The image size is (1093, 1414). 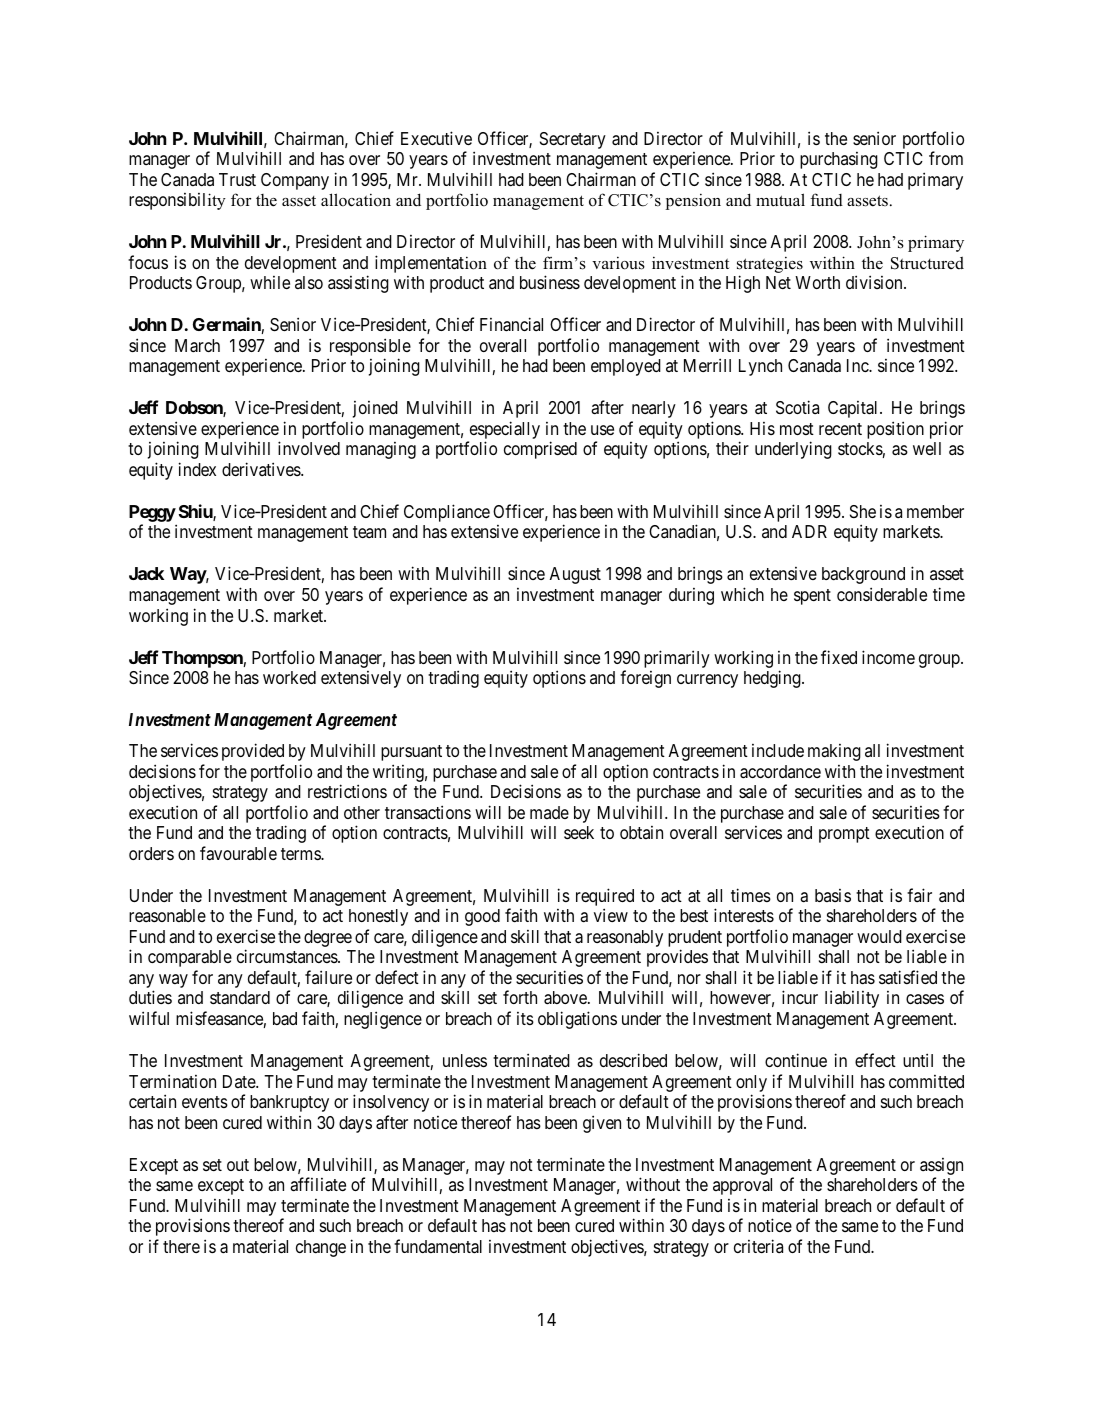 What do you see at coordinates (237, 179) in the page?
I see `Trust` at bounding box center [237, 179].
